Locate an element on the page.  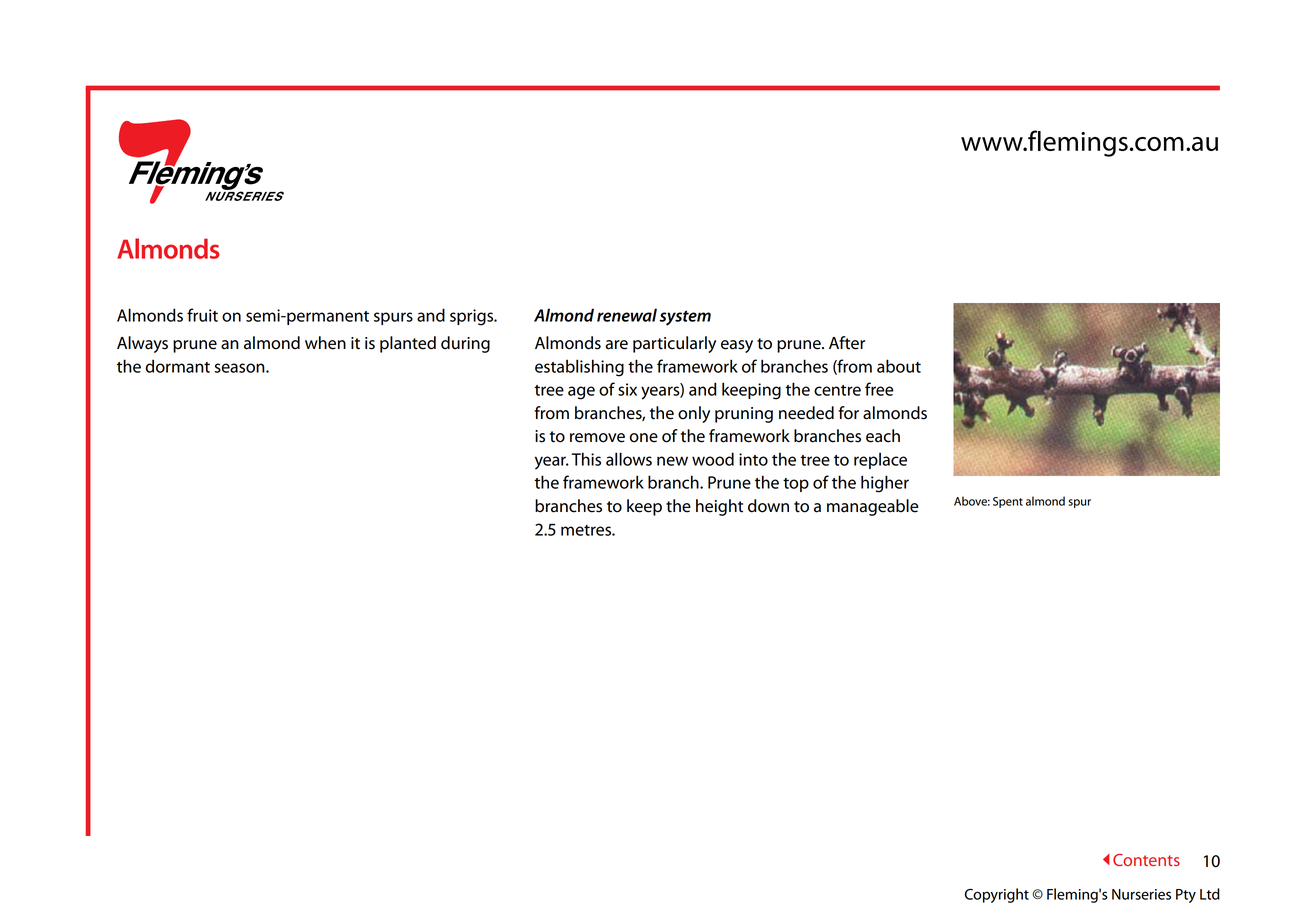
about is located at coordinates (899, 366).
